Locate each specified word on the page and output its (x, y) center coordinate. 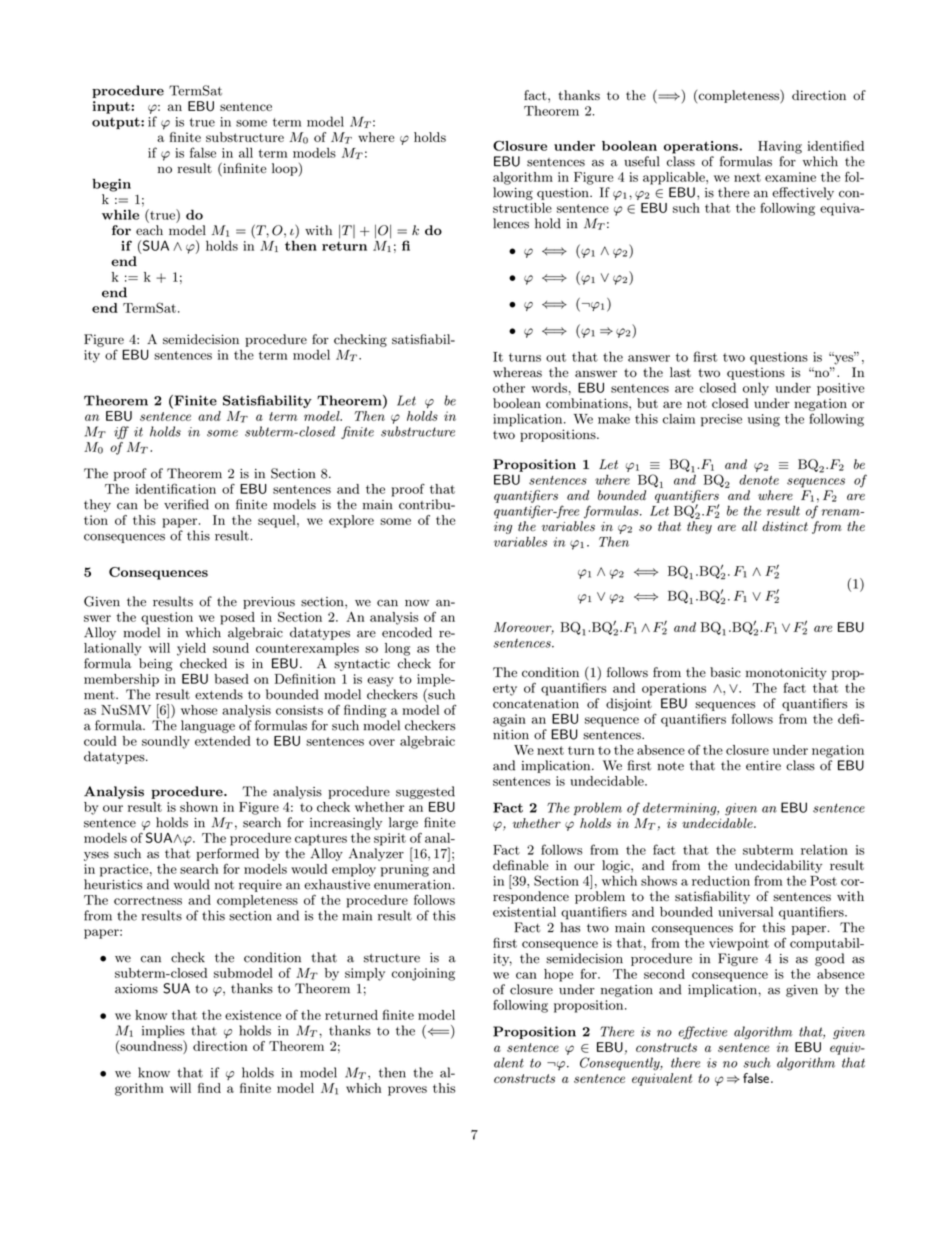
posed (237, 618)
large (403, 823)
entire (763, 766)
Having (780, 147)
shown (199, 807)
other (509, 388)
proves (407, 1091)
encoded (407, 632)
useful (642, 161)
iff (121, 432)
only (756, 389)
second (664, 974)
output (117, 123)
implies (163, 1031)
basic (725, 672)
